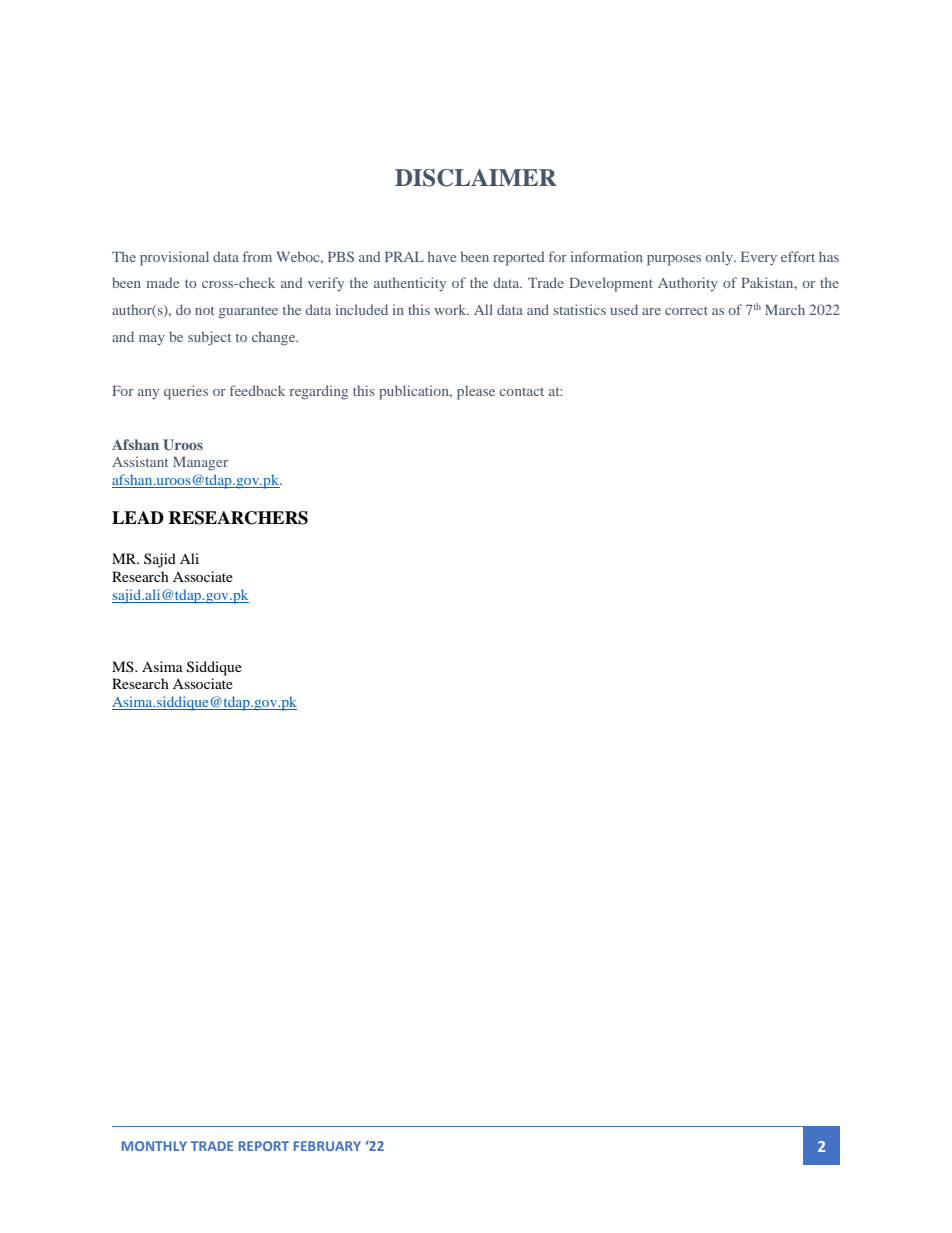 Image resolution: width=952 pixels, height=1233 pixels. What do you see at coordinates (319, 392) in the screenshot?
I see `regarding` at bounding box center [319, 392].
